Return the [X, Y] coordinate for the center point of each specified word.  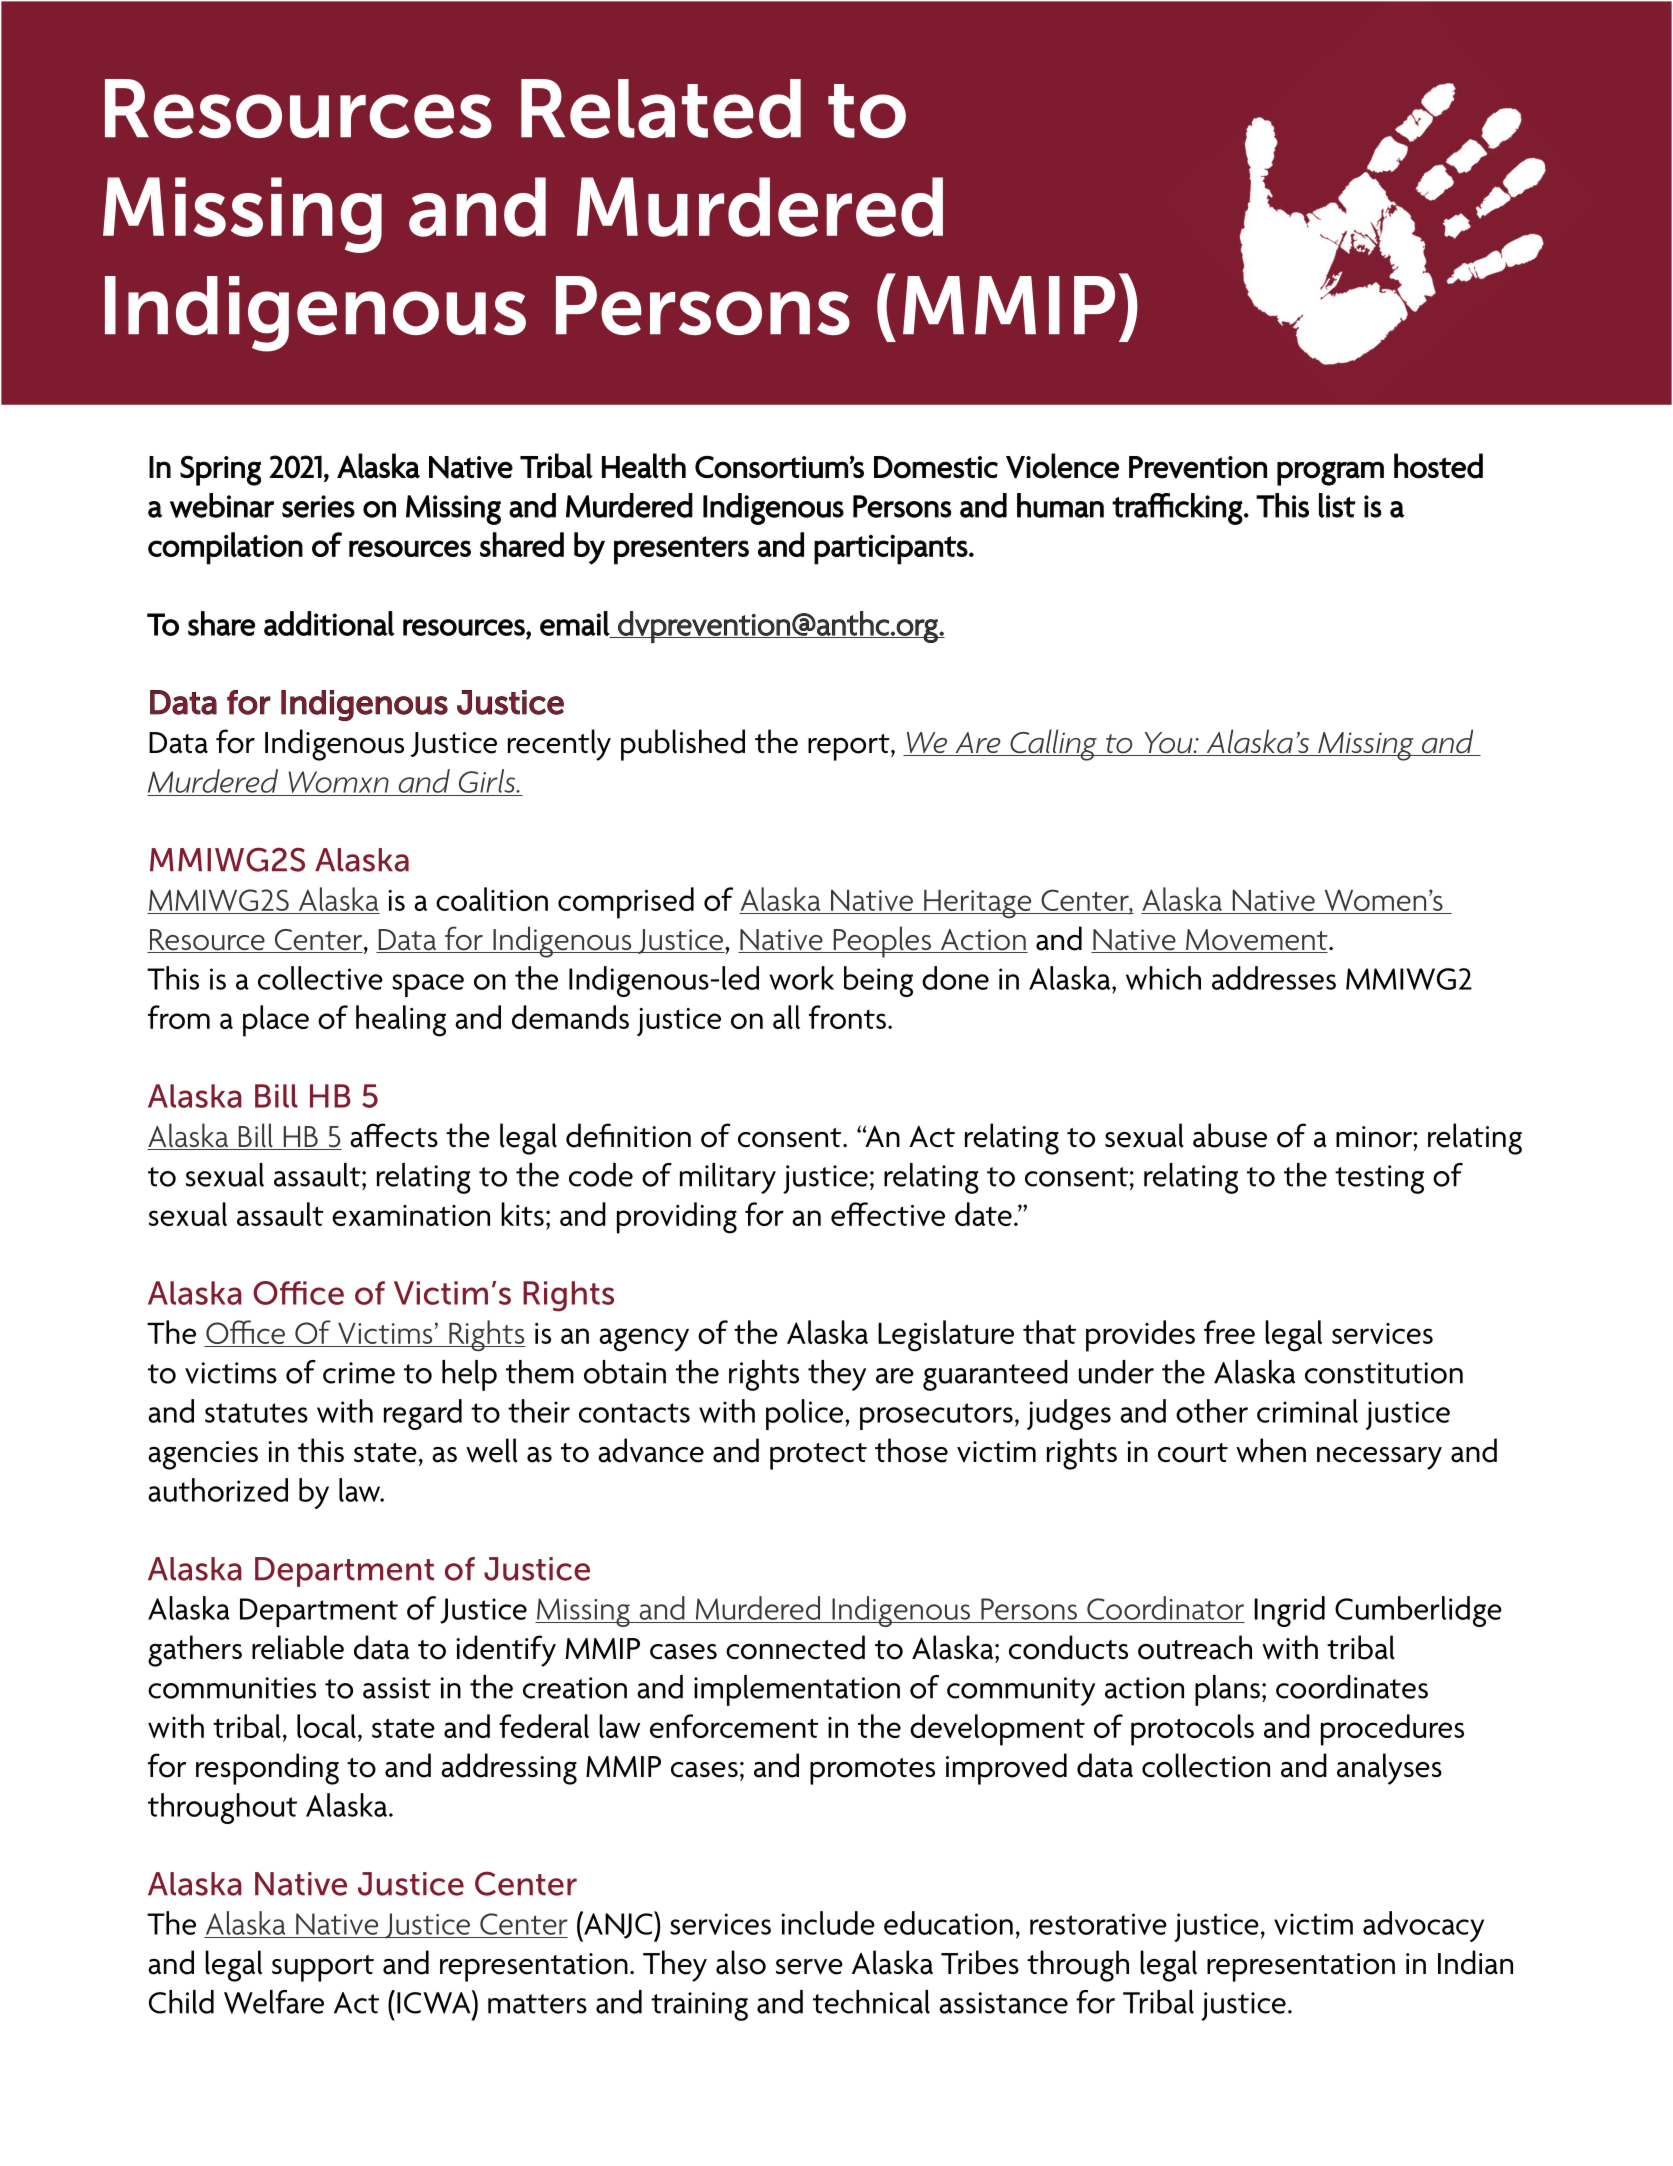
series [318, 506]
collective [320, 978]
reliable [298, 1647]
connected [795, 1647]
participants [891, 549]
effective [888, 1214]
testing [1379, 1179]
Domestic [936, 467]
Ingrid [1289, 1611]
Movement [1257, 941]
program [1330, 473]
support [323, 1968]
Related [661, 108]
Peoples [882, 942]
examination [411, 1215]
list [1337, 505]
